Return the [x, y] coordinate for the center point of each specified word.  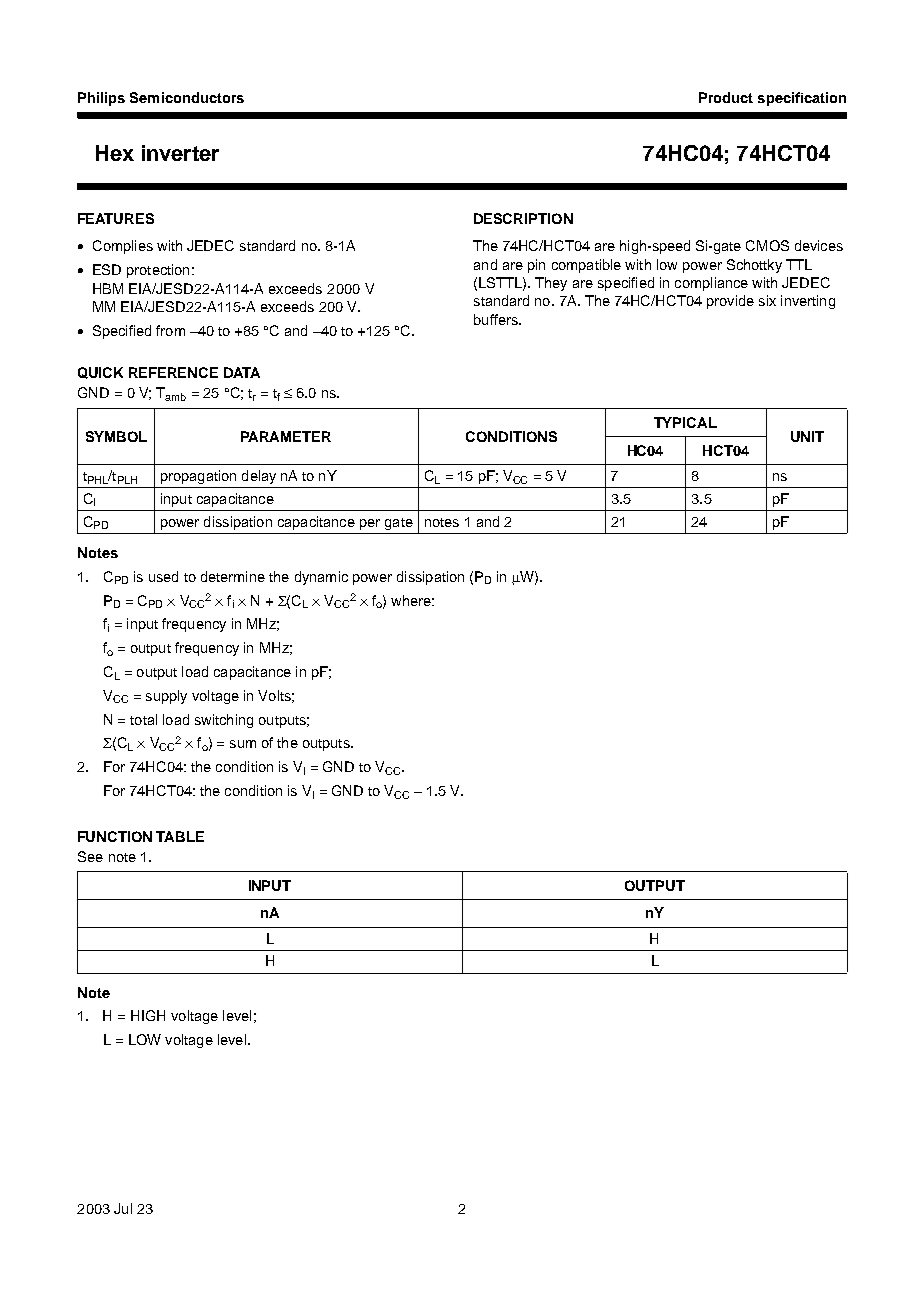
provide [730, 302]
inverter [180, 153]
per [370, 524]
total [143, 719]
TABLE [180, 836]
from [170, 330]
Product [726, 97]
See [90, 856]
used [163, 576]
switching [224, 721]
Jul [123, 1208]
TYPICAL [685, 422]
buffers [497, 319]
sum [243, 744]
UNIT [807, 436]
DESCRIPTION [523, 218]
